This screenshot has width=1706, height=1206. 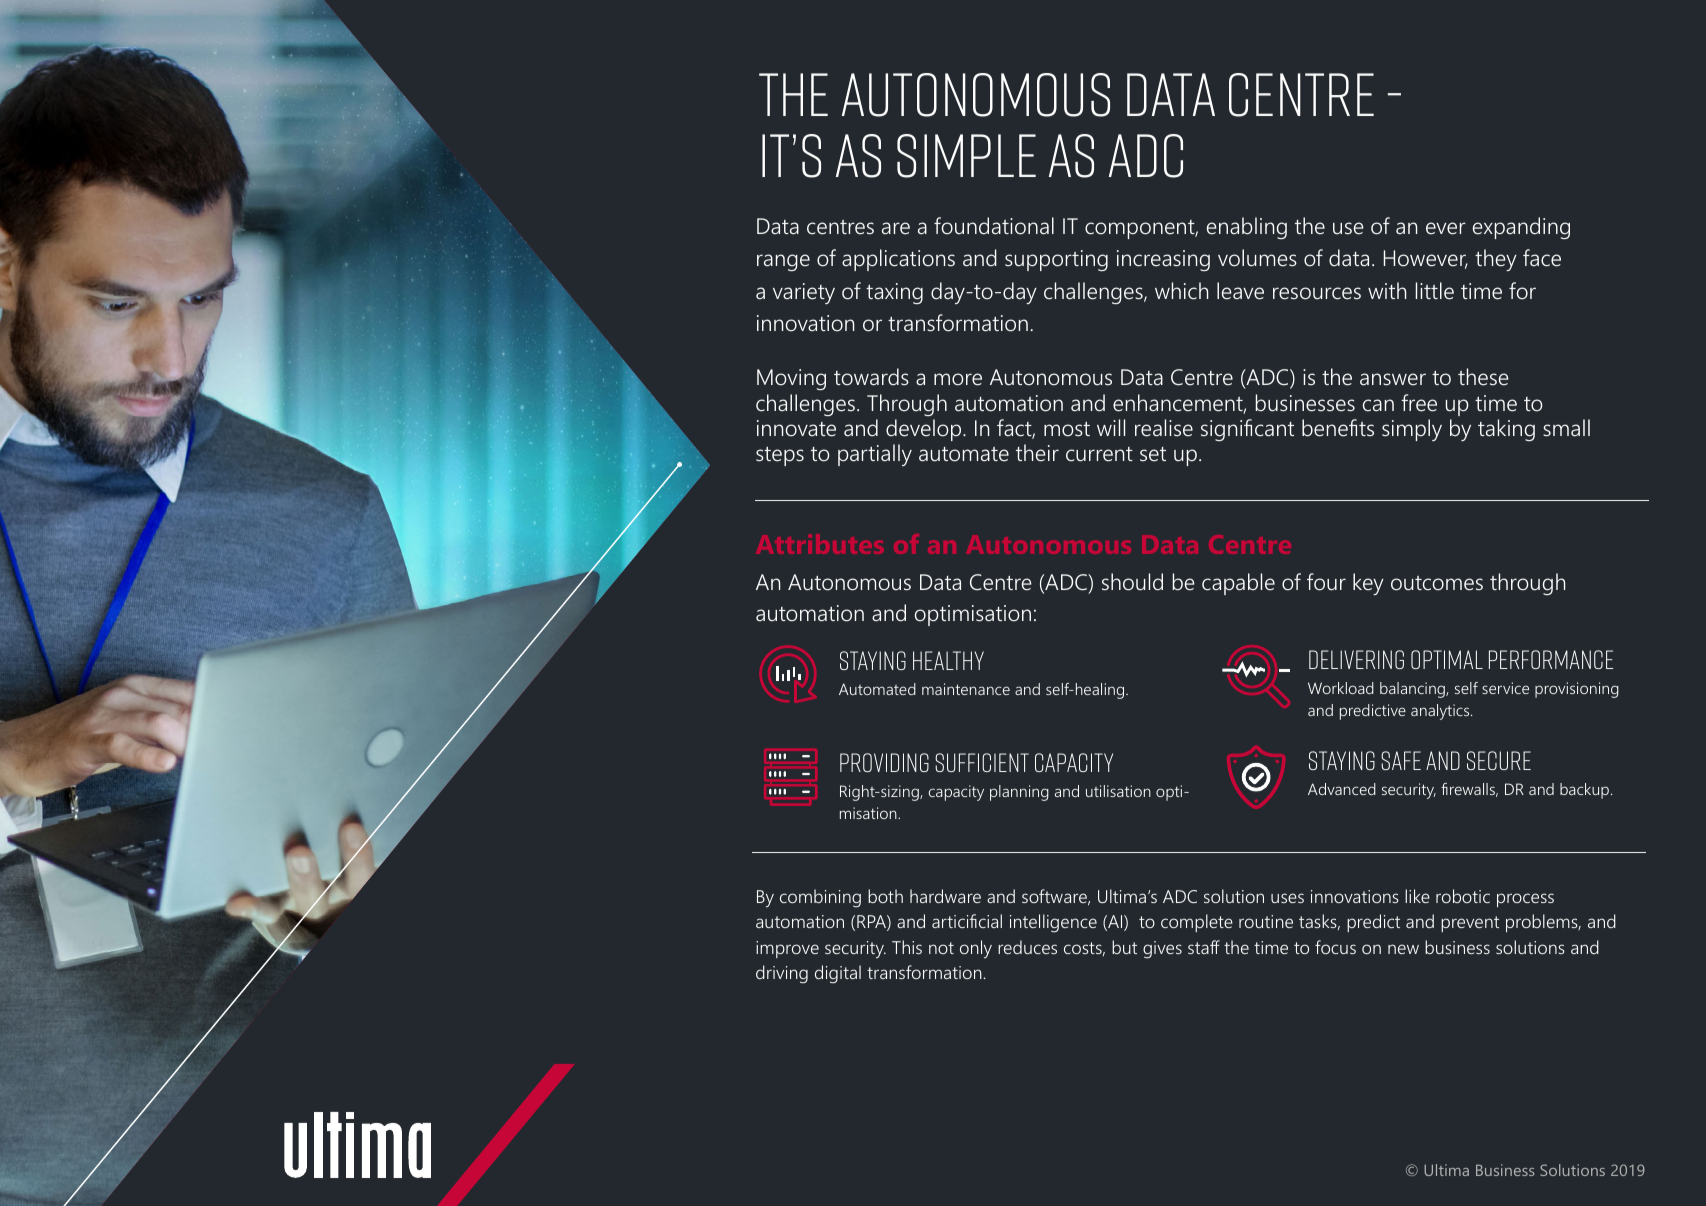 I want to click on secure, so click(x=1499, y=760).
